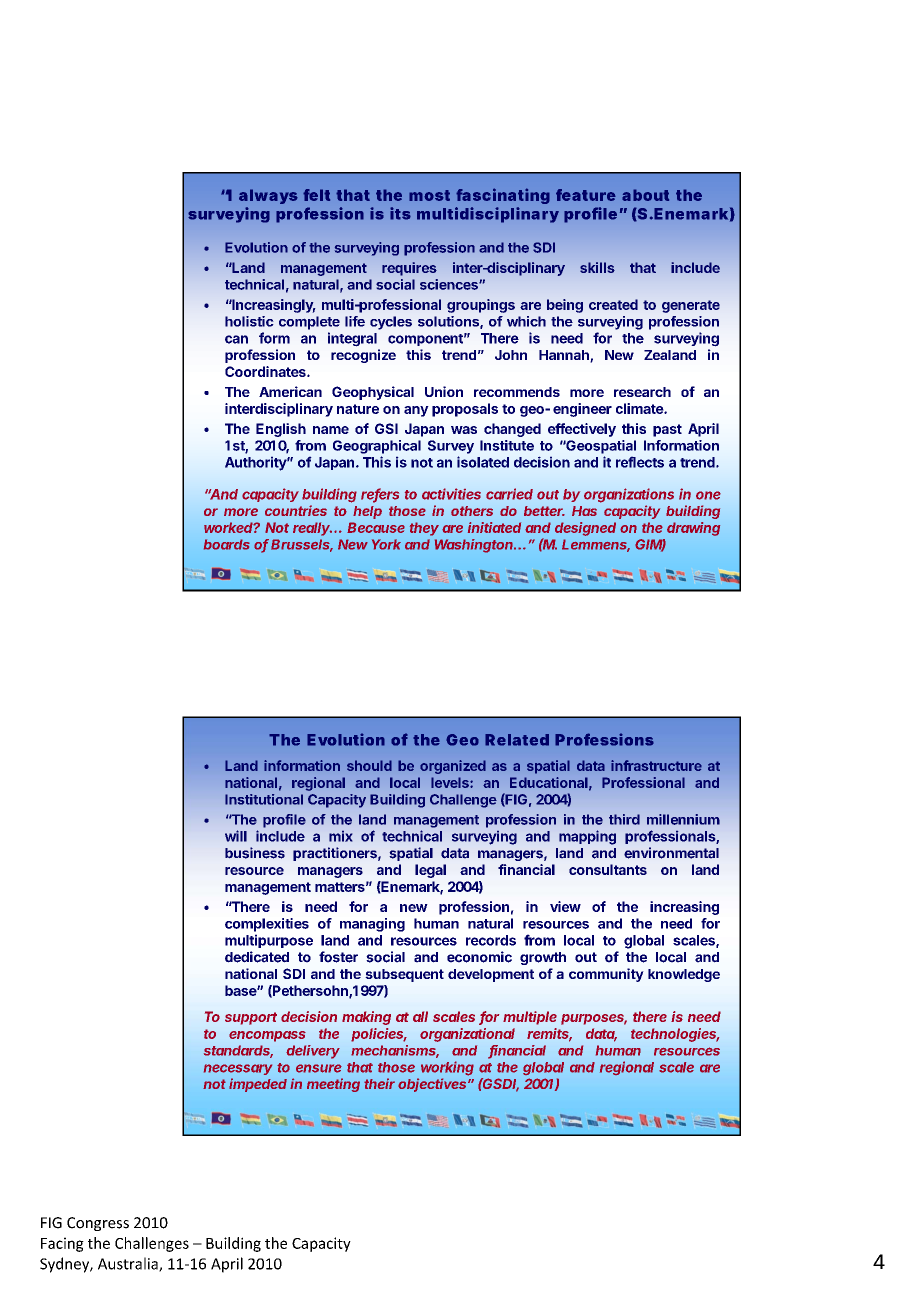 The height and width of the screenshot is (1308, 924). Describe the element at coordinates (268, 196) in the screenshot. I see `always` at that location.
